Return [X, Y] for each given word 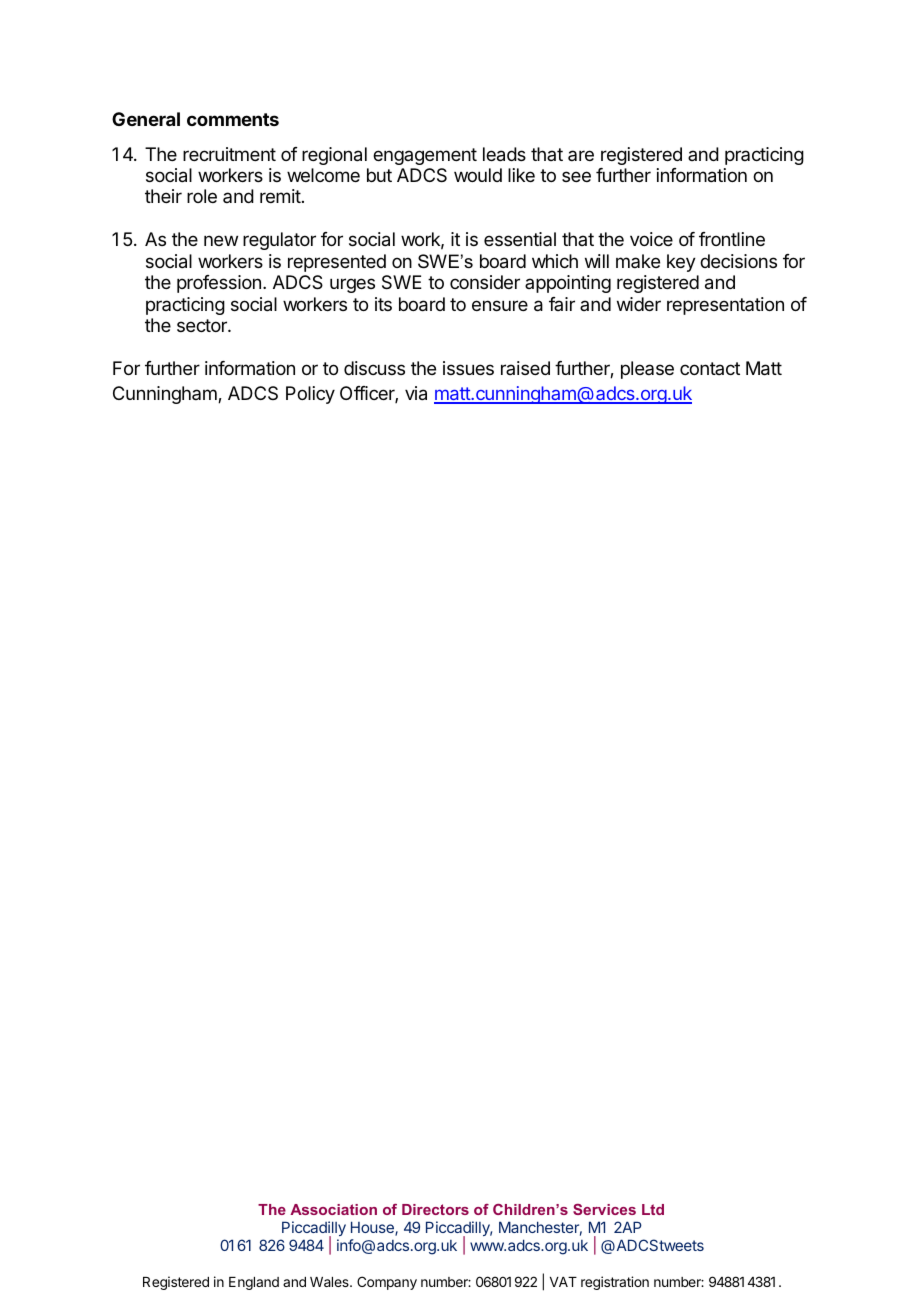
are [581, 155]
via [416, 393]
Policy [310, 395]
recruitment [229, 154]
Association [333, 1209]
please [647, 370]
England [254, 1283]
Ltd [653, 1209]
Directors [435, 1209]
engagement [425, 156]
